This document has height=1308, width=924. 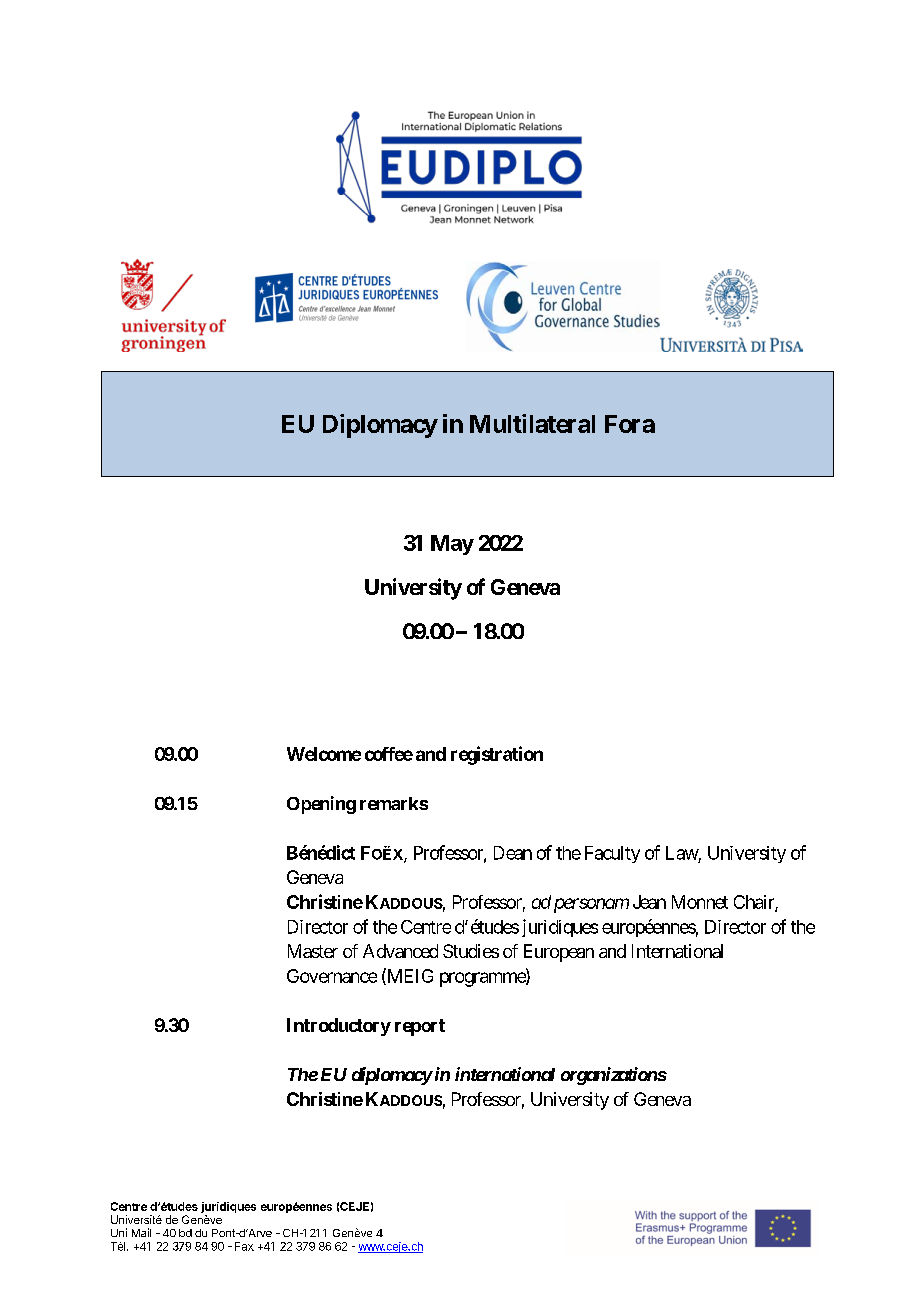 What do you see at coordinates (630, 424) in the document?
I see `Fora` at bounding box center [630, 424].
